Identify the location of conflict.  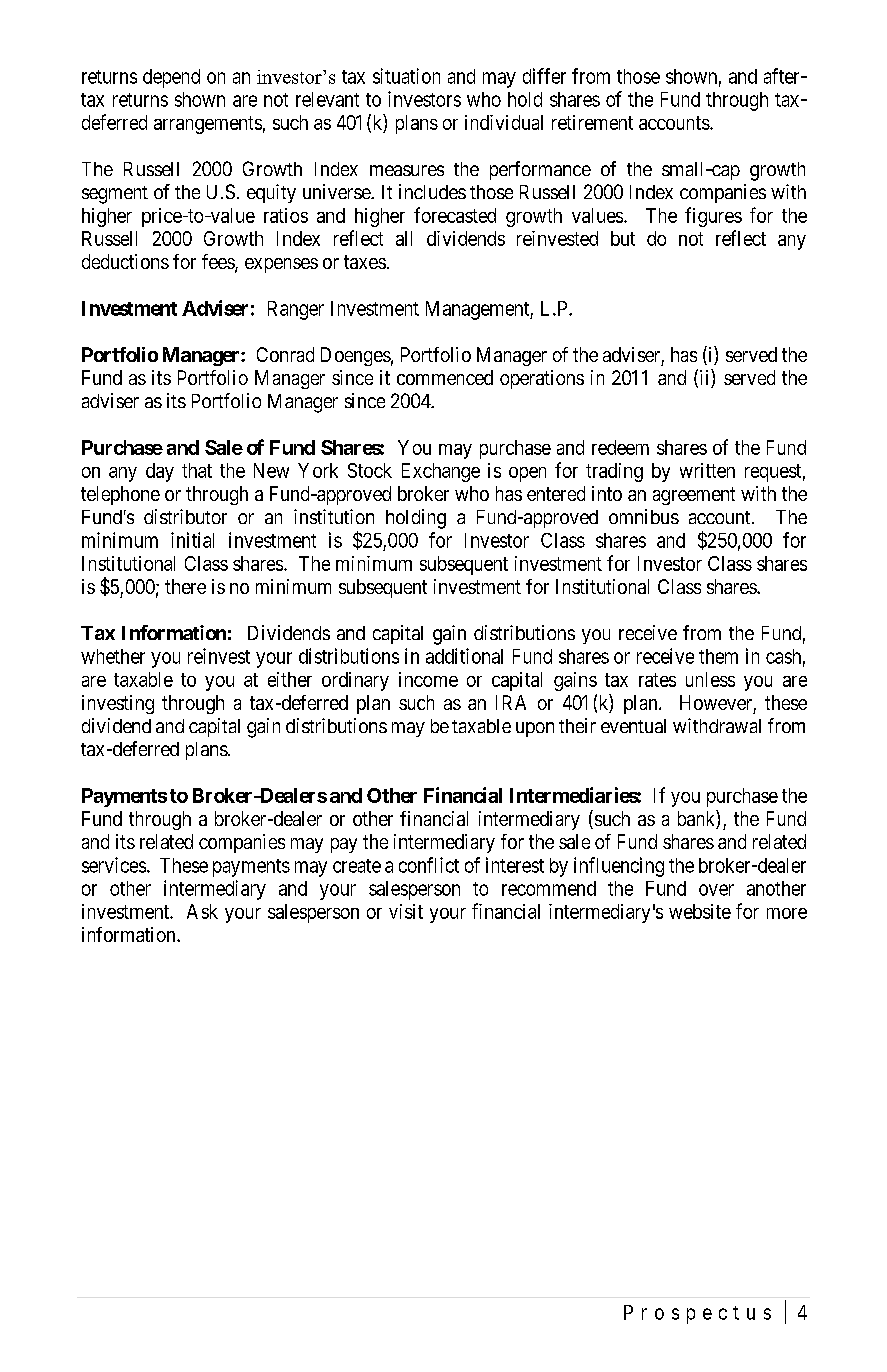
(429, 865).
